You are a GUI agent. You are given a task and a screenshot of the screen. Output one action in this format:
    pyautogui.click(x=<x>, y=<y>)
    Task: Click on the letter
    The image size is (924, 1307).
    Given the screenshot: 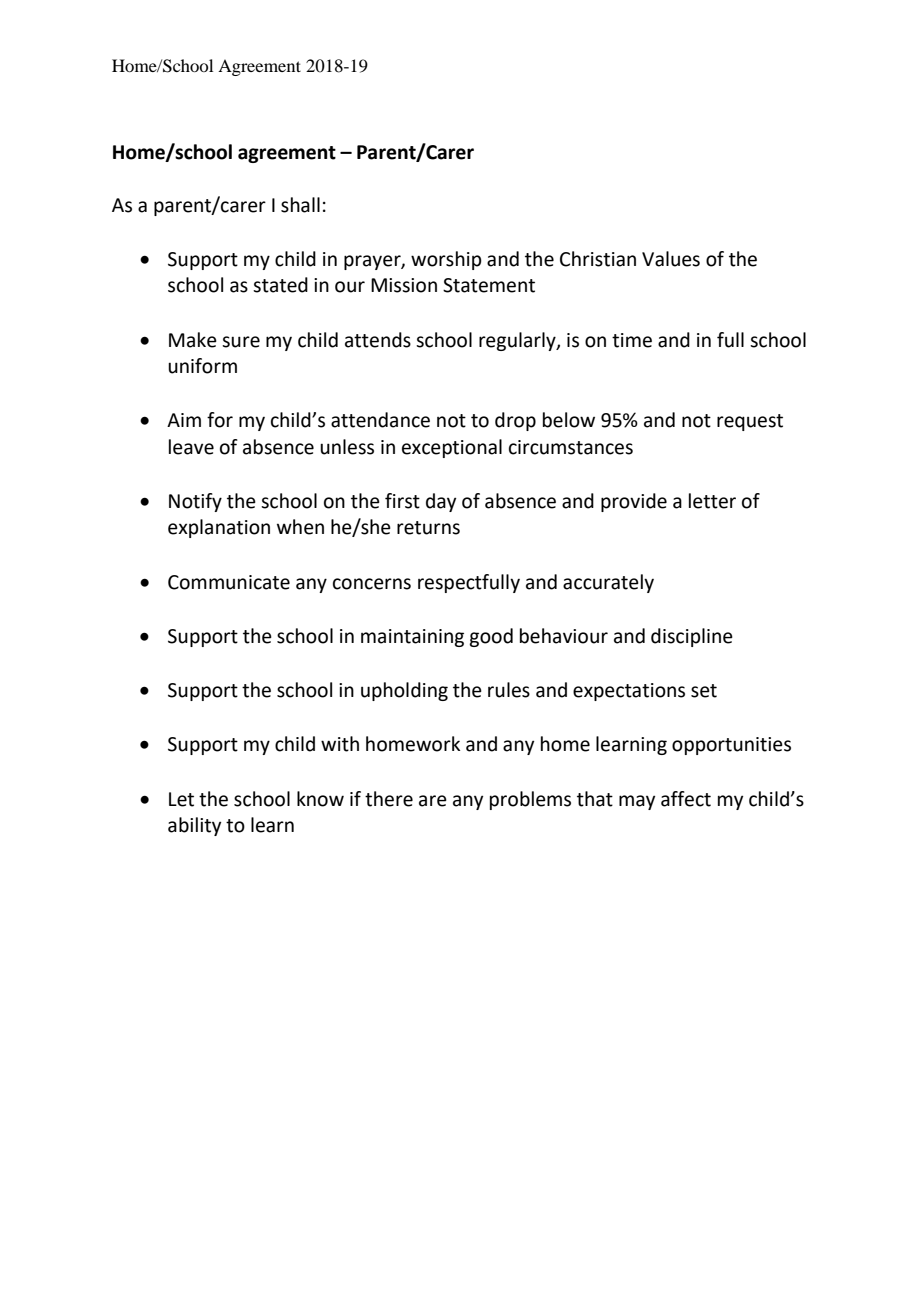 What is the action you would take?
    pyautogui.click(x=712, y=501)
